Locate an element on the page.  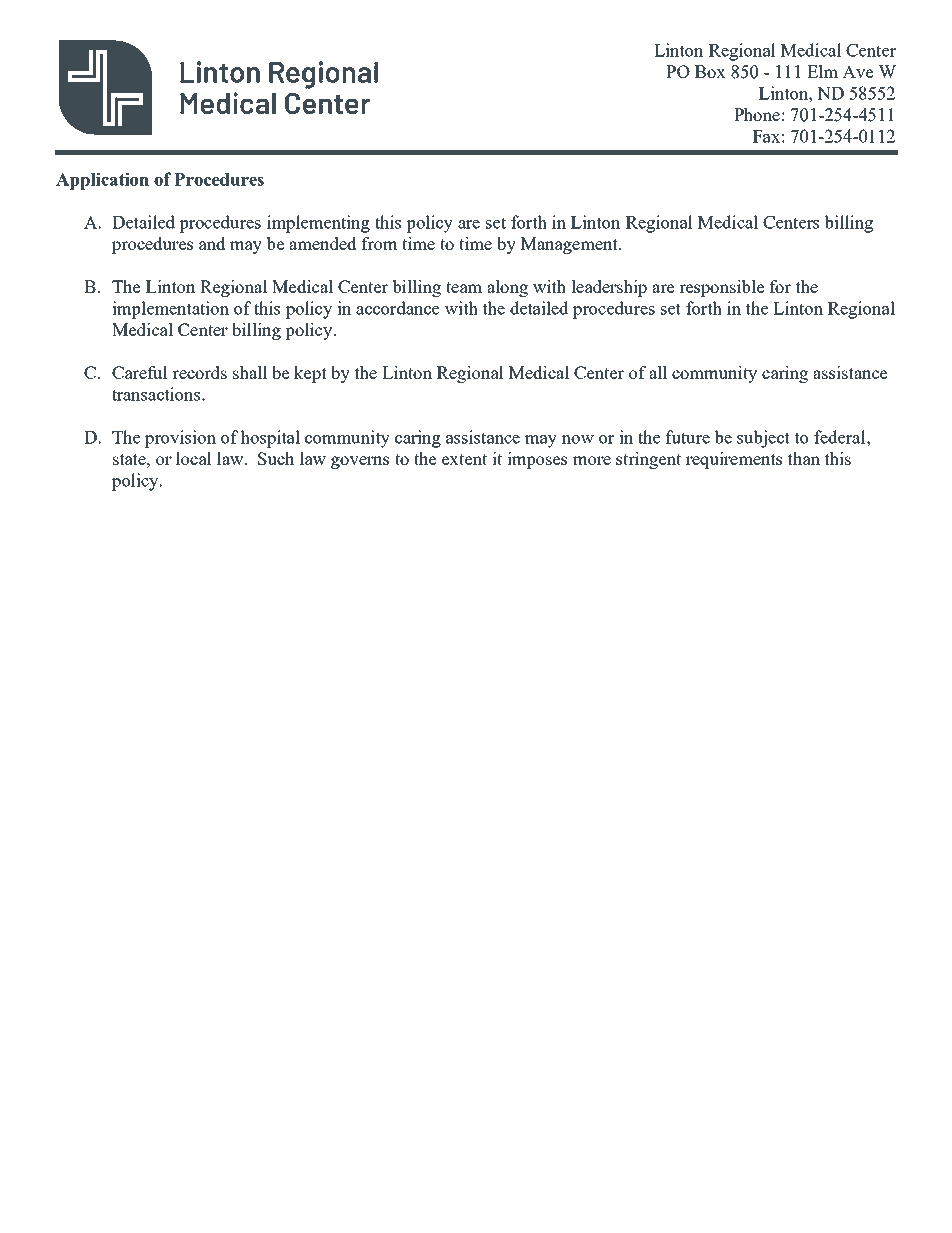
subject is located at coordinates (763, 439).
